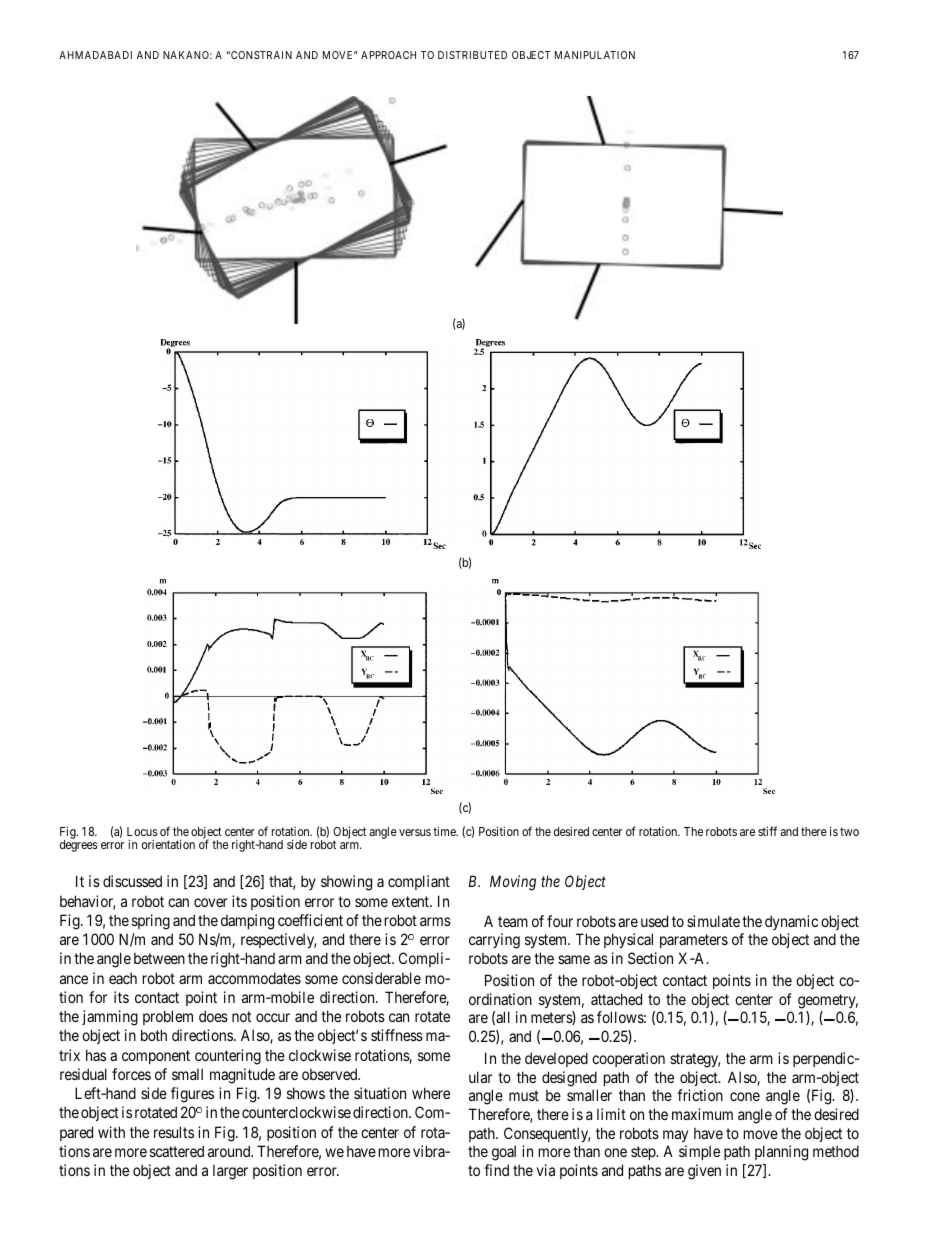  I want to click on results, so click(174, 1132).
